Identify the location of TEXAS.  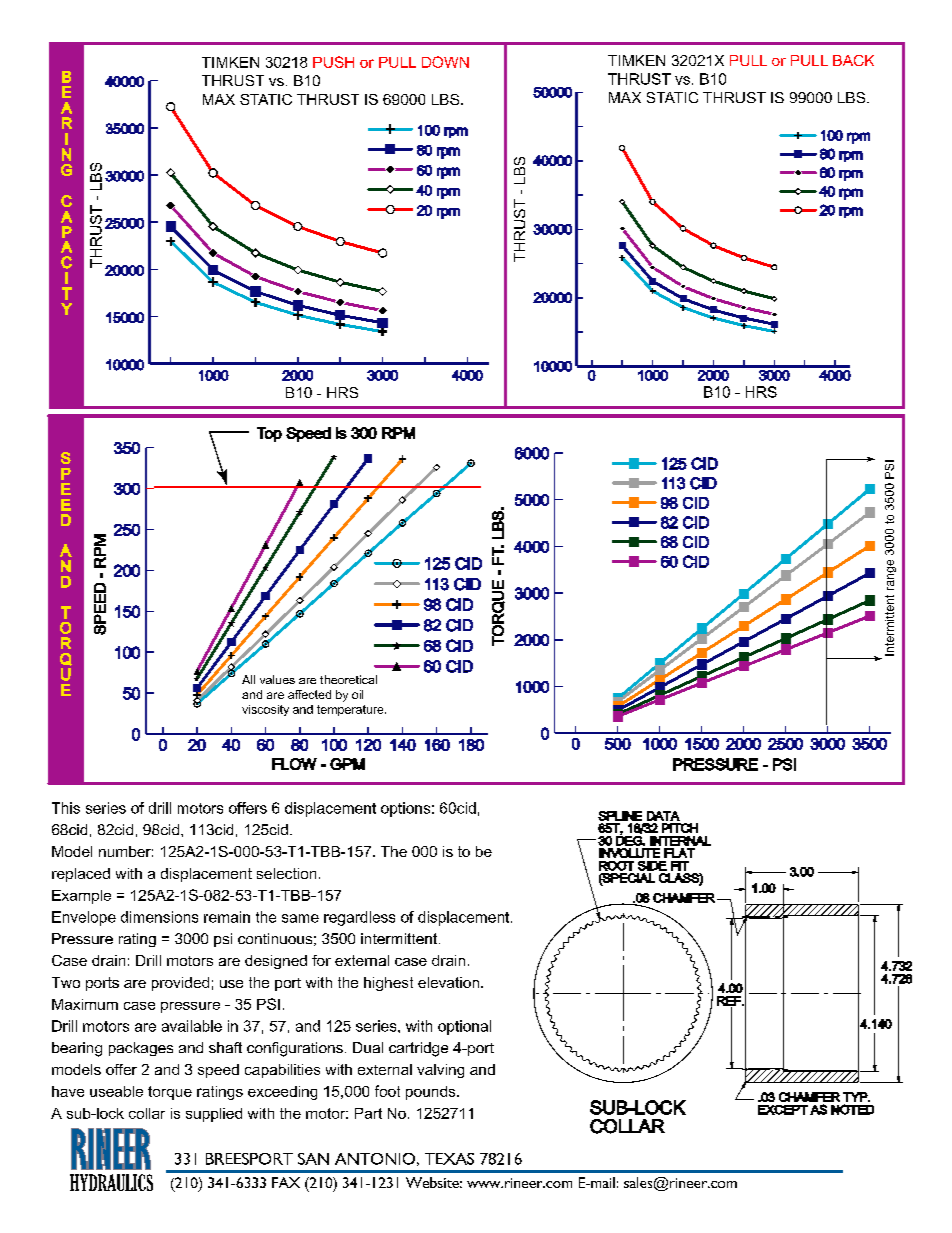
(449, 1159).
